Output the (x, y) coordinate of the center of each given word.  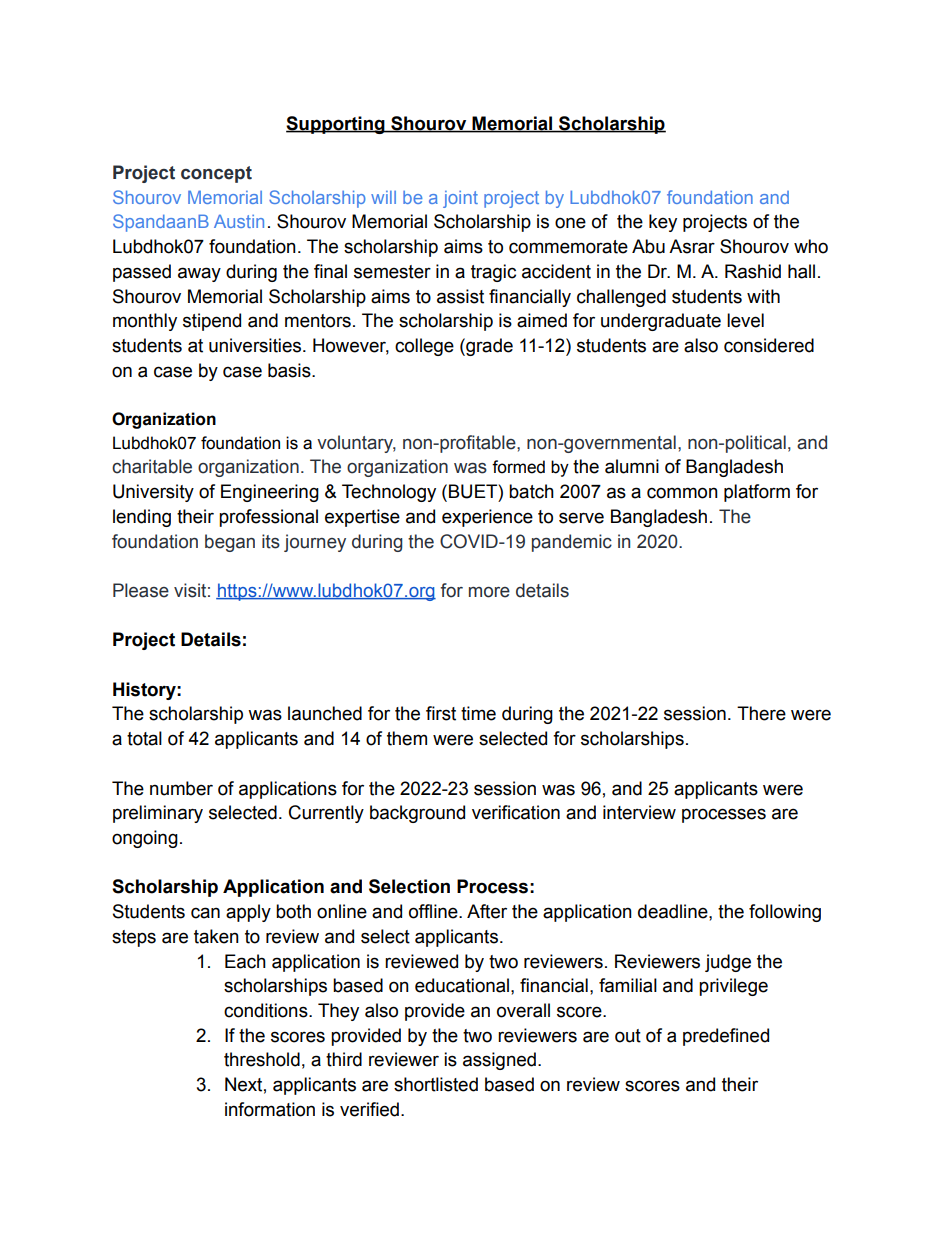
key (663, 223)
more (489, 592)
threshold (262, 1059)
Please (141, 590)
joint (460, 199)
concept (216, 174)
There (761, 713)
